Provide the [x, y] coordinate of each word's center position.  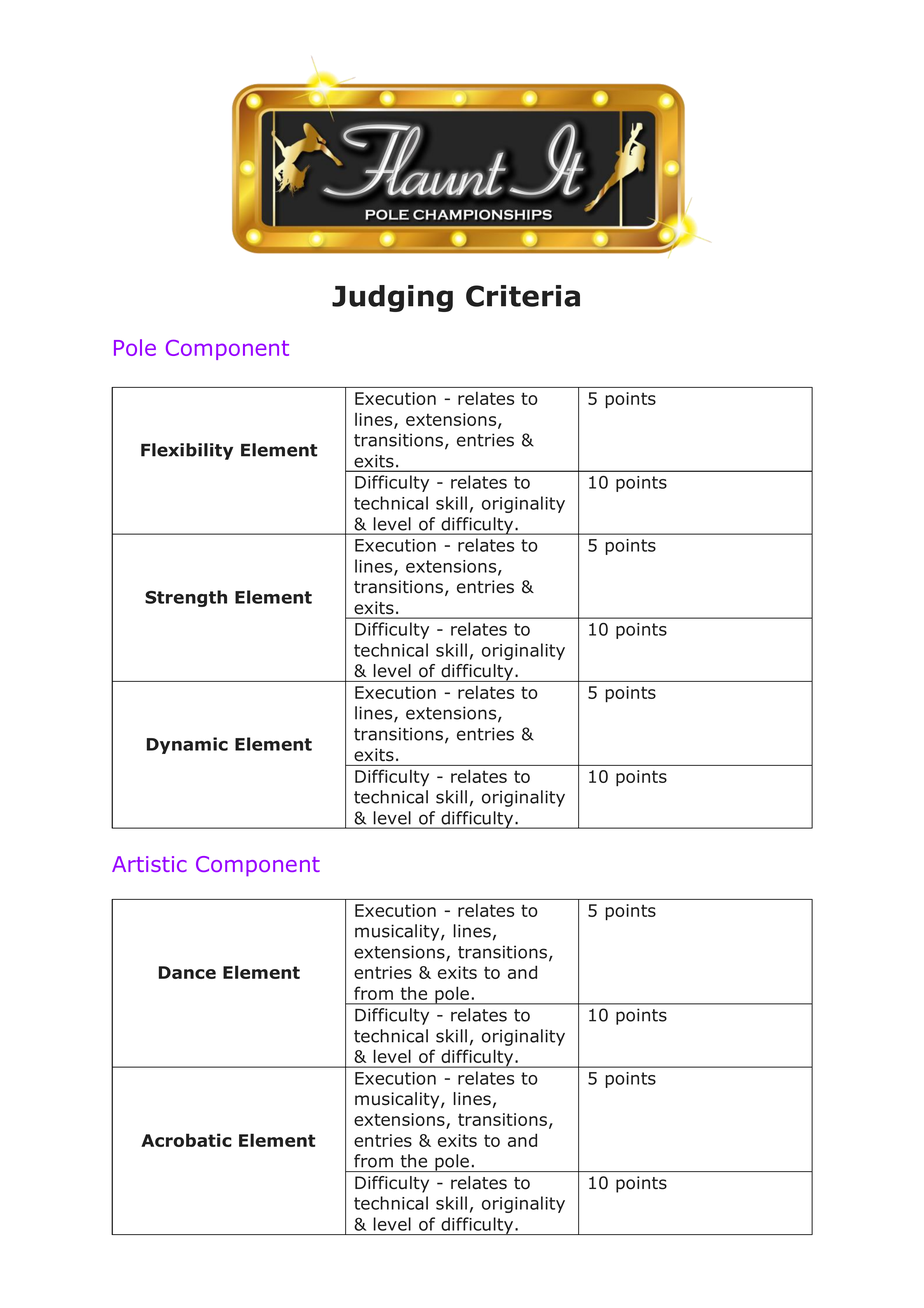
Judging [392, 298]
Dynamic [187, 745]
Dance [187, 972]
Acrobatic [186, 1140]
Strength [186, 598]
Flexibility [187, 451]
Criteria [523, 296]
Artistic [149, 864]
